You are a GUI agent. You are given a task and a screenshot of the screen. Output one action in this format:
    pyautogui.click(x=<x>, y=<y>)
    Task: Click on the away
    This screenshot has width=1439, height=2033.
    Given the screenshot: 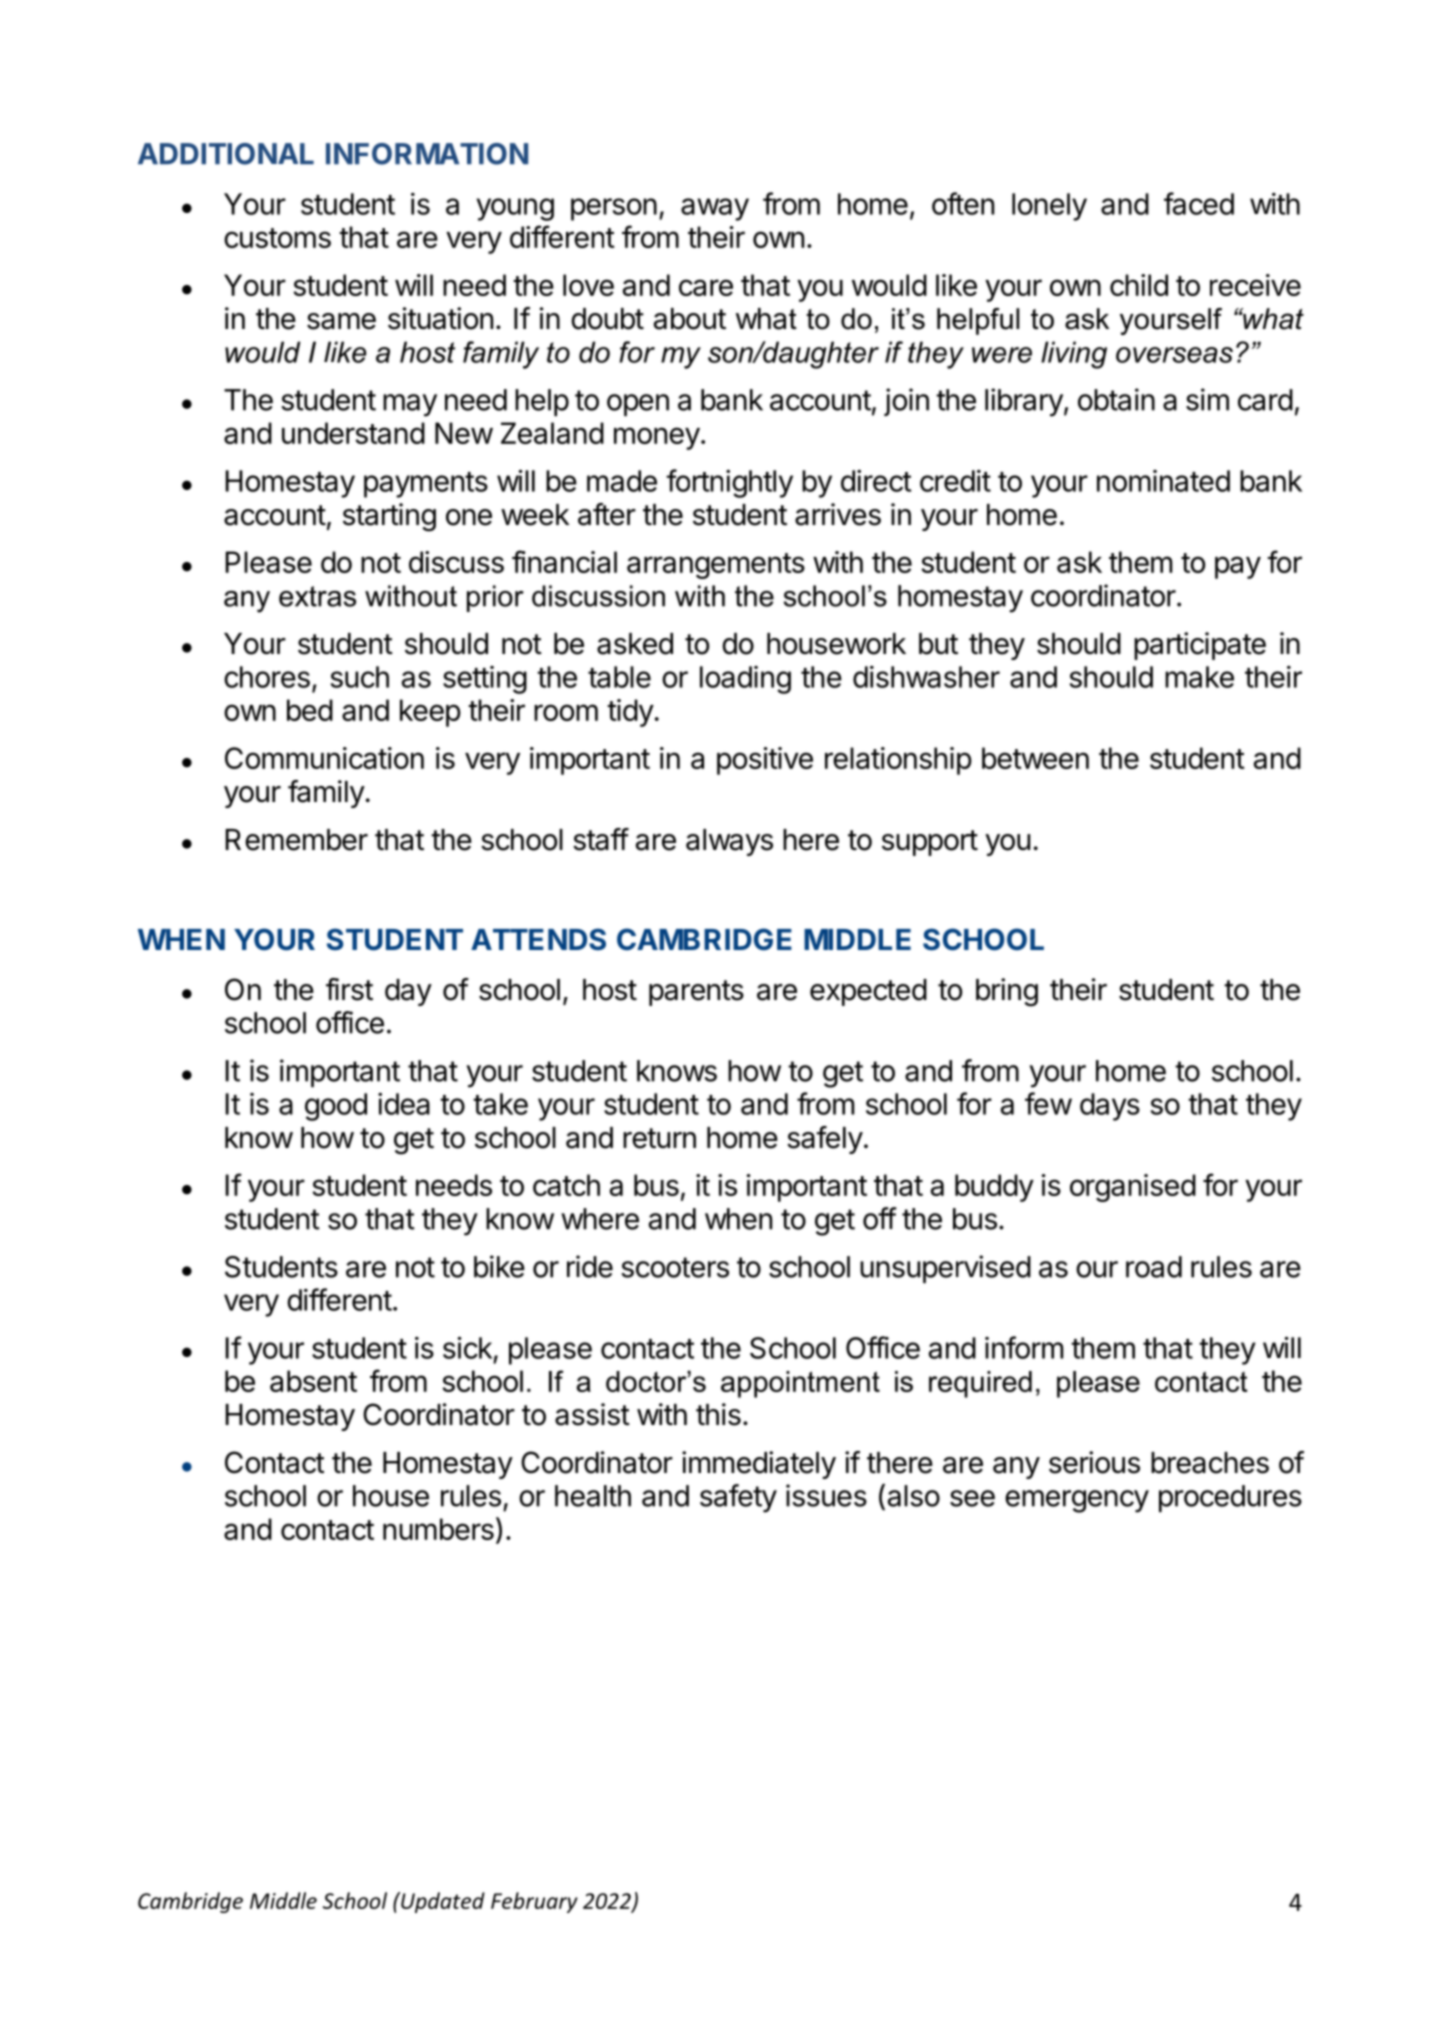 What is the action you would take?
    pyautogui.click(x=715, y=209)
